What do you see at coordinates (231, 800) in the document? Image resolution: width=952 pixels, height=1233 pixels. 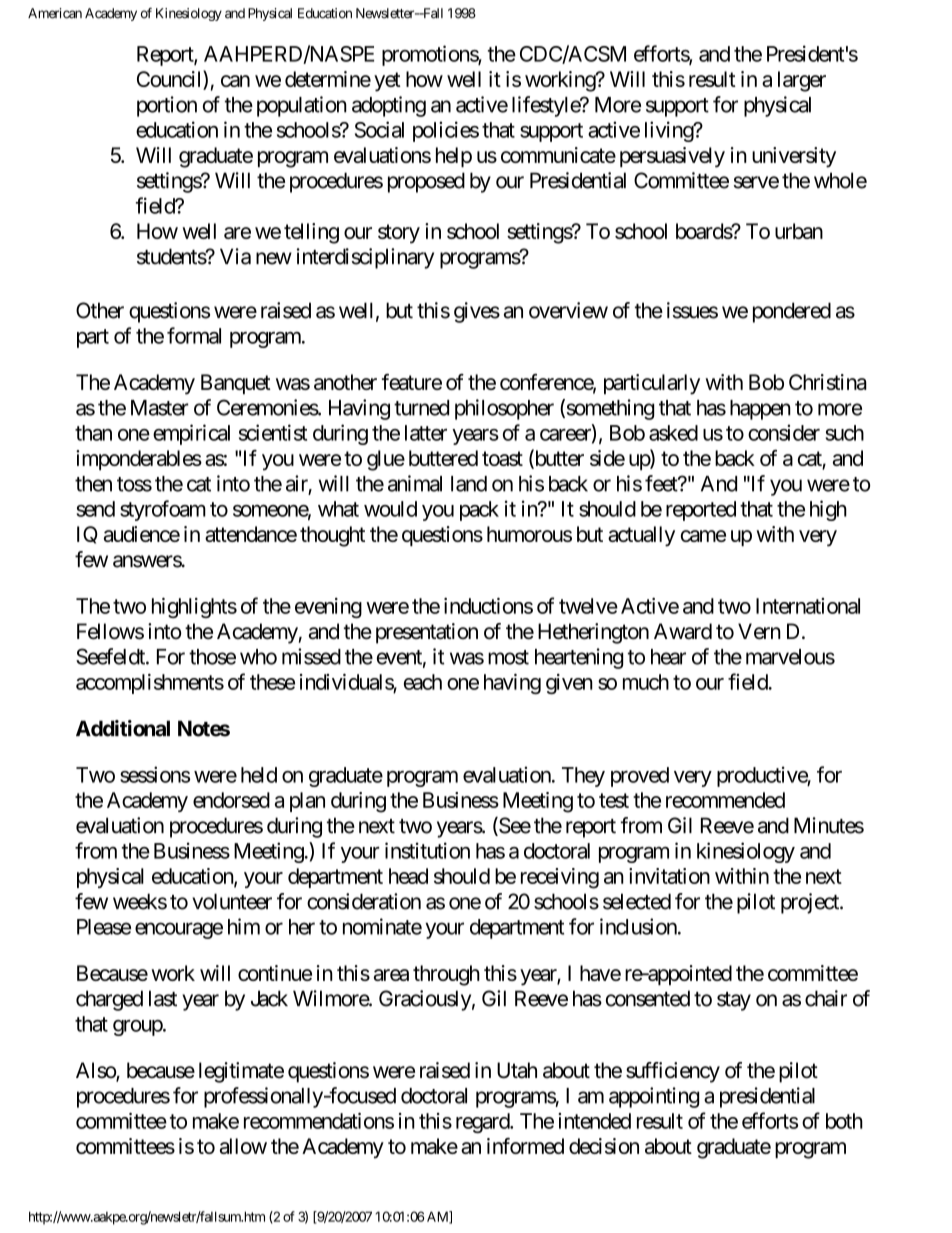 I see `endorsed` at bounding box center [231, 800].
